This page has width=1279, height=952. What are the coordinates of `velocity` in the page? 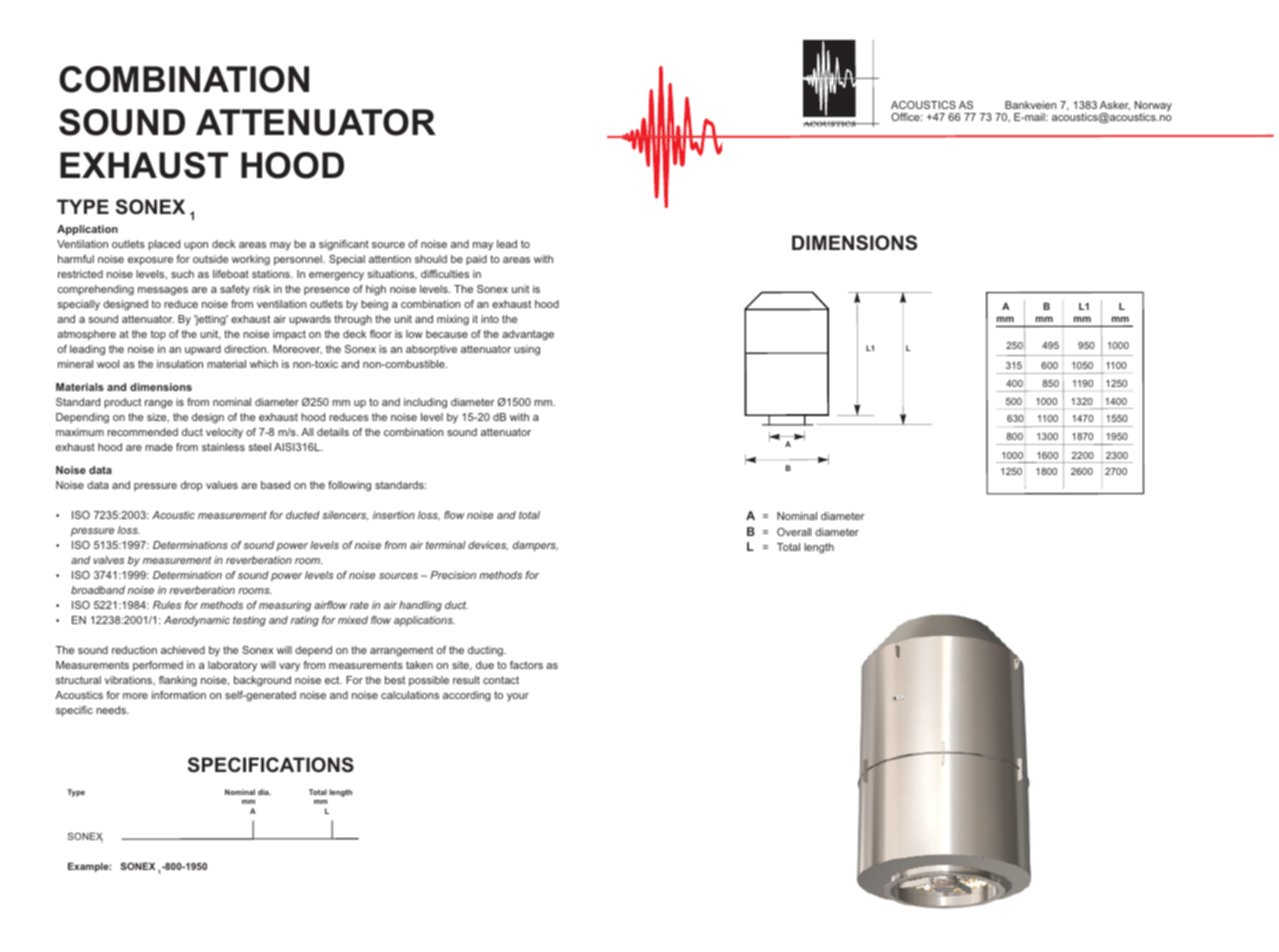 It's located at (224, 433).
